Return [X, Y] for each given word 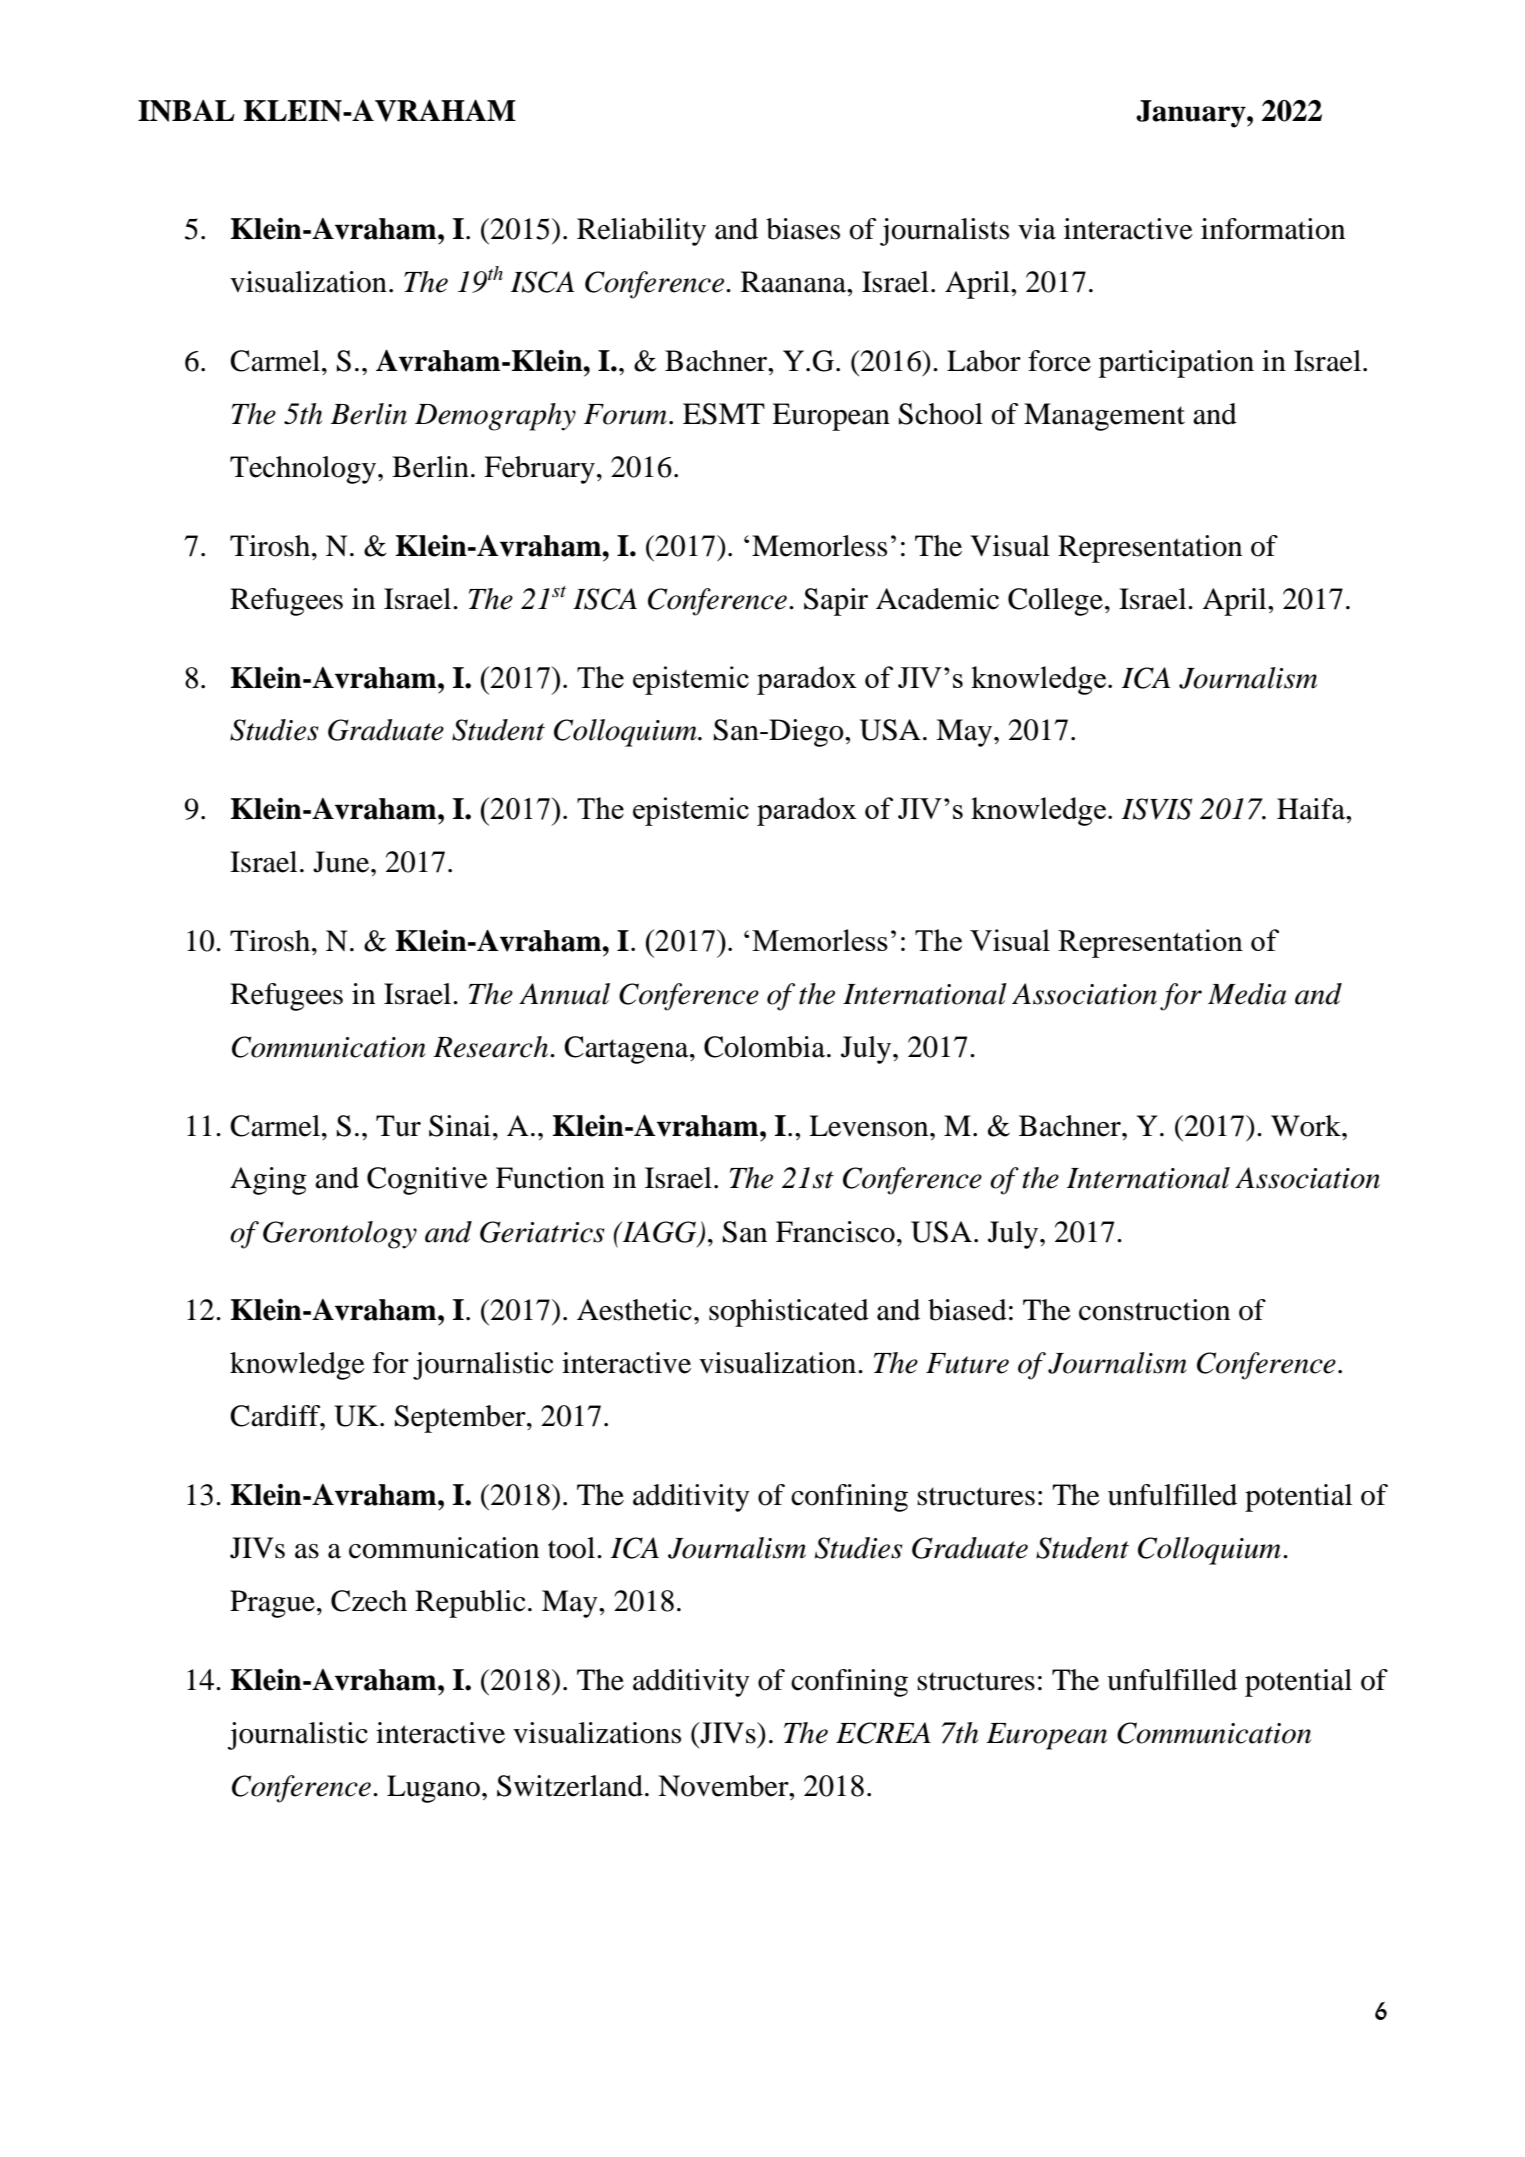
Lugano [433, 1789]
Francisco [835, 1232]
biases [803, 229]
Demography [495, 417]
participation [1176, 364]
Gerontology [340, 1235]
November [724, 1786]
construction [1154, 1310]
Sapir [836, 602]
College [1055, 602]
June [342, 862]
